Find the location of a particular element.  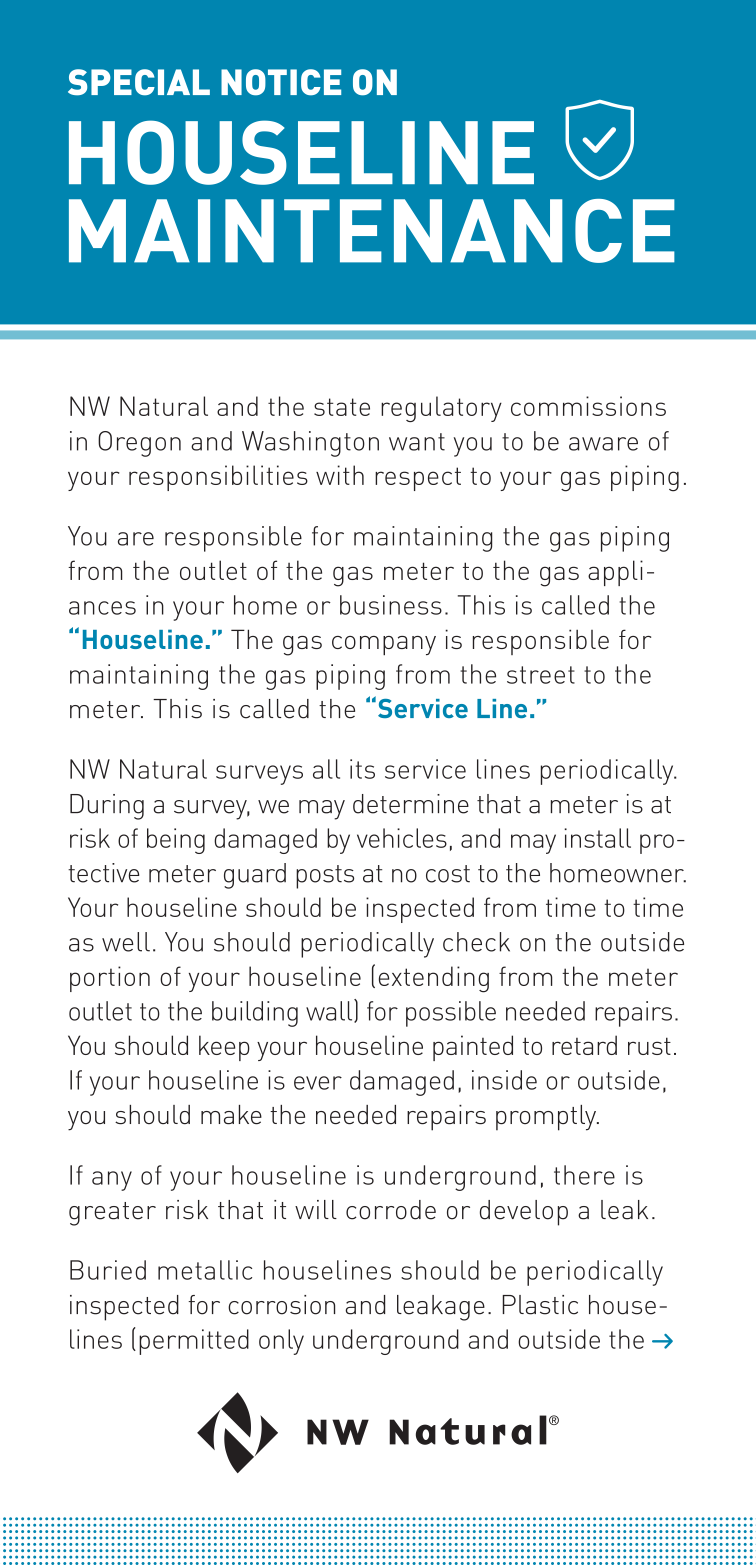

being is located at coordinates (176, 841).
